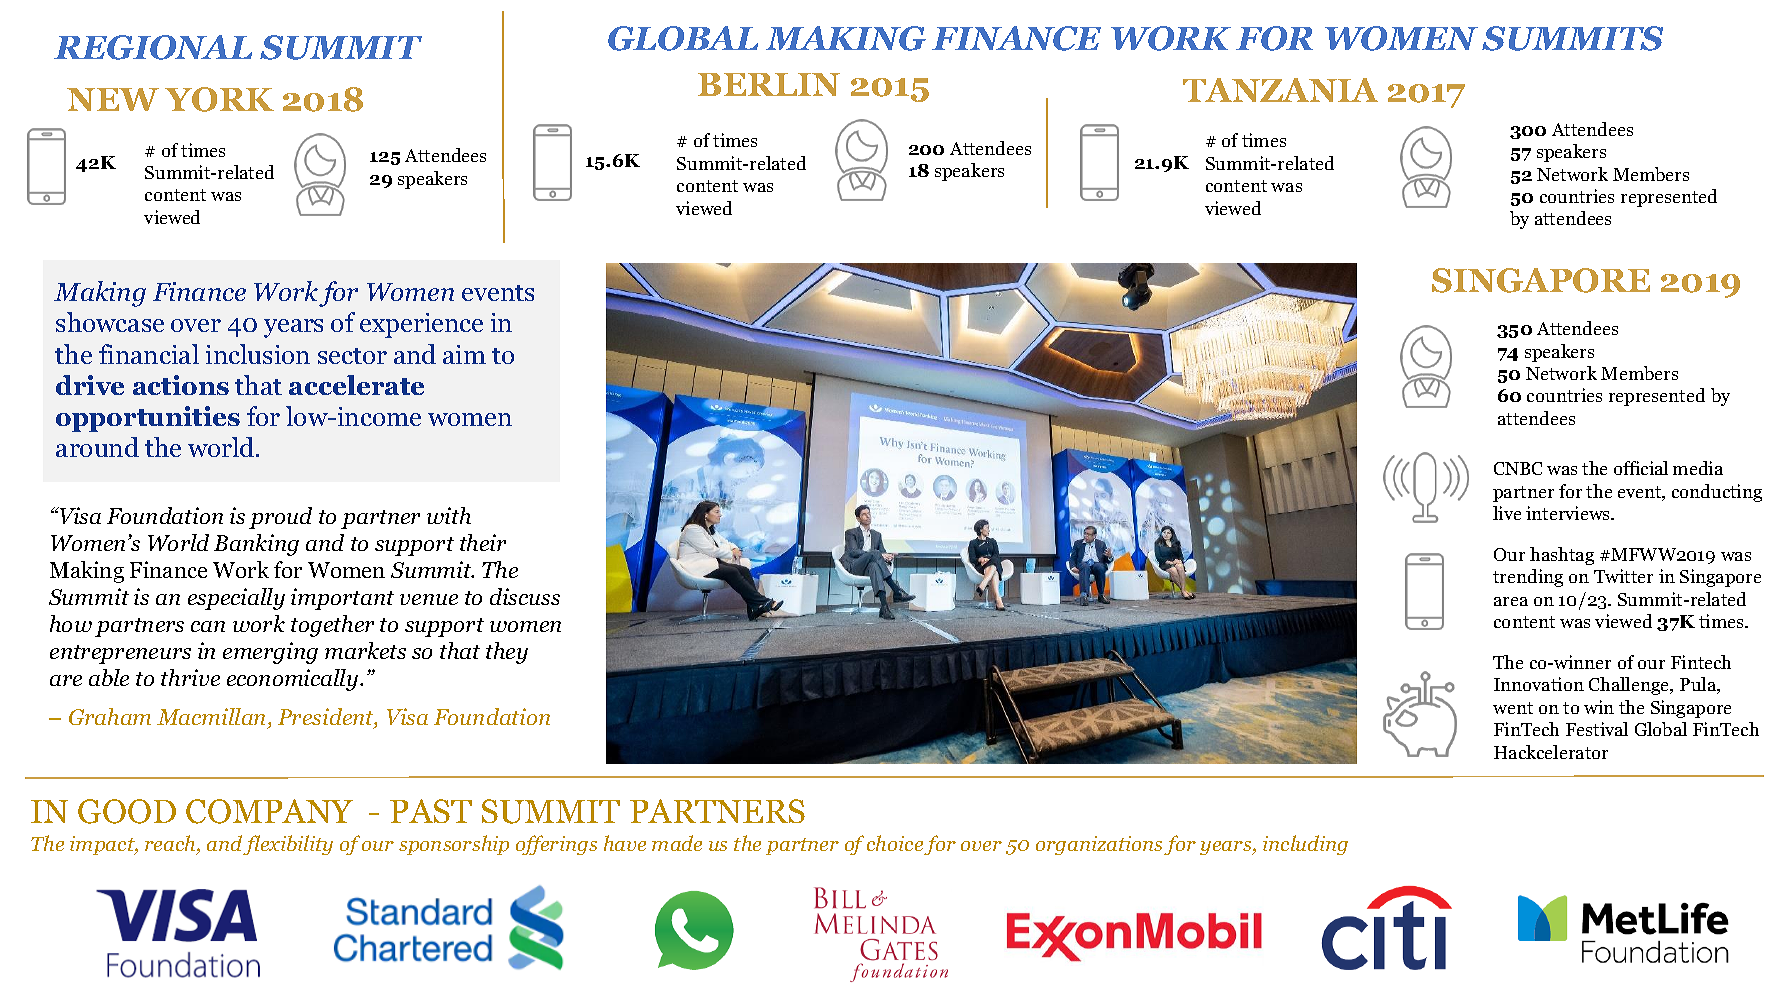 This screenshot has width=1791, height=1007. Describe the element at coordinates (464, 354) in the screenshot. I see `aim` at that location.
